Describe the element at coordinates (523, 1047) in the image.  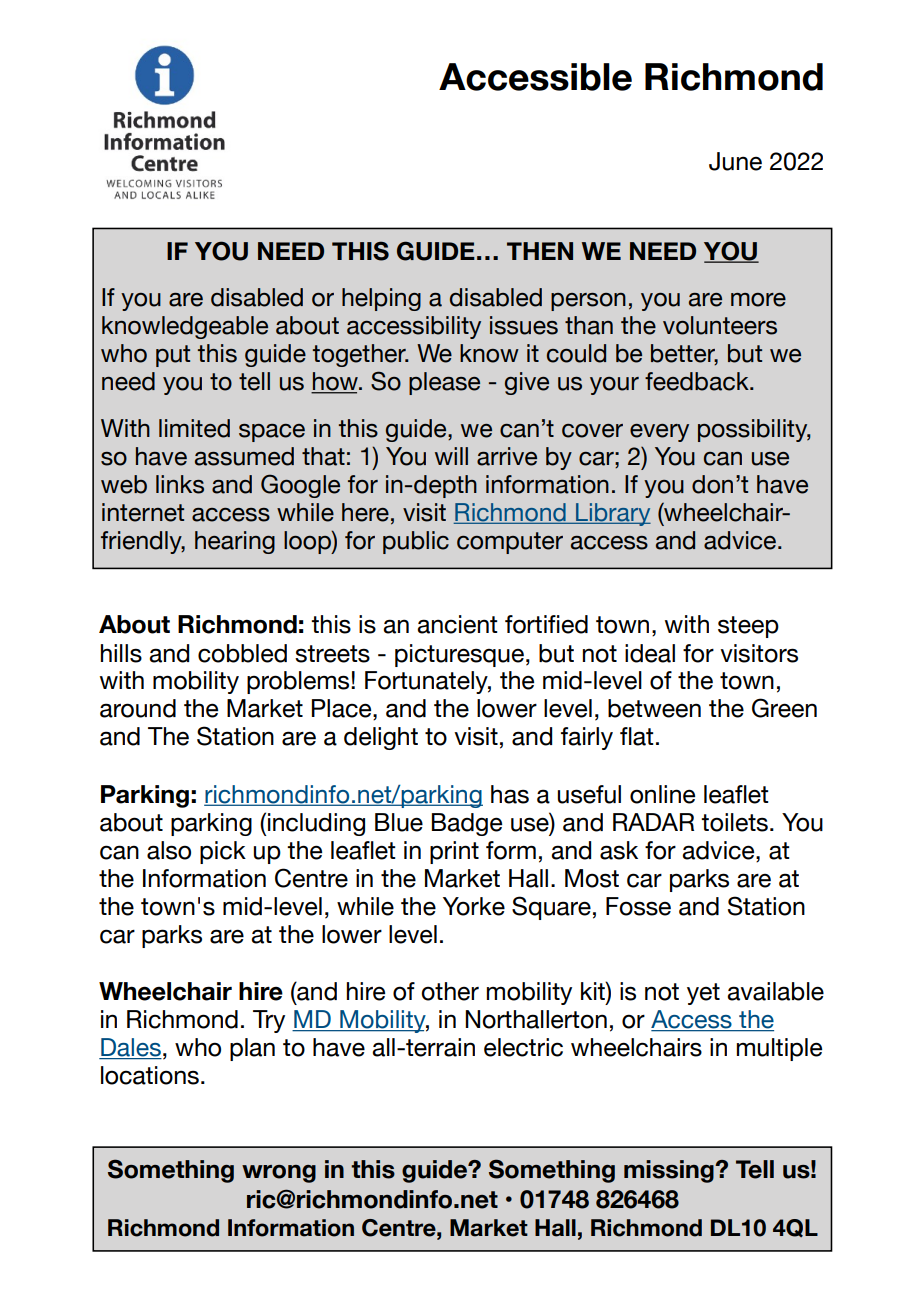
I see `electric` at that location.
